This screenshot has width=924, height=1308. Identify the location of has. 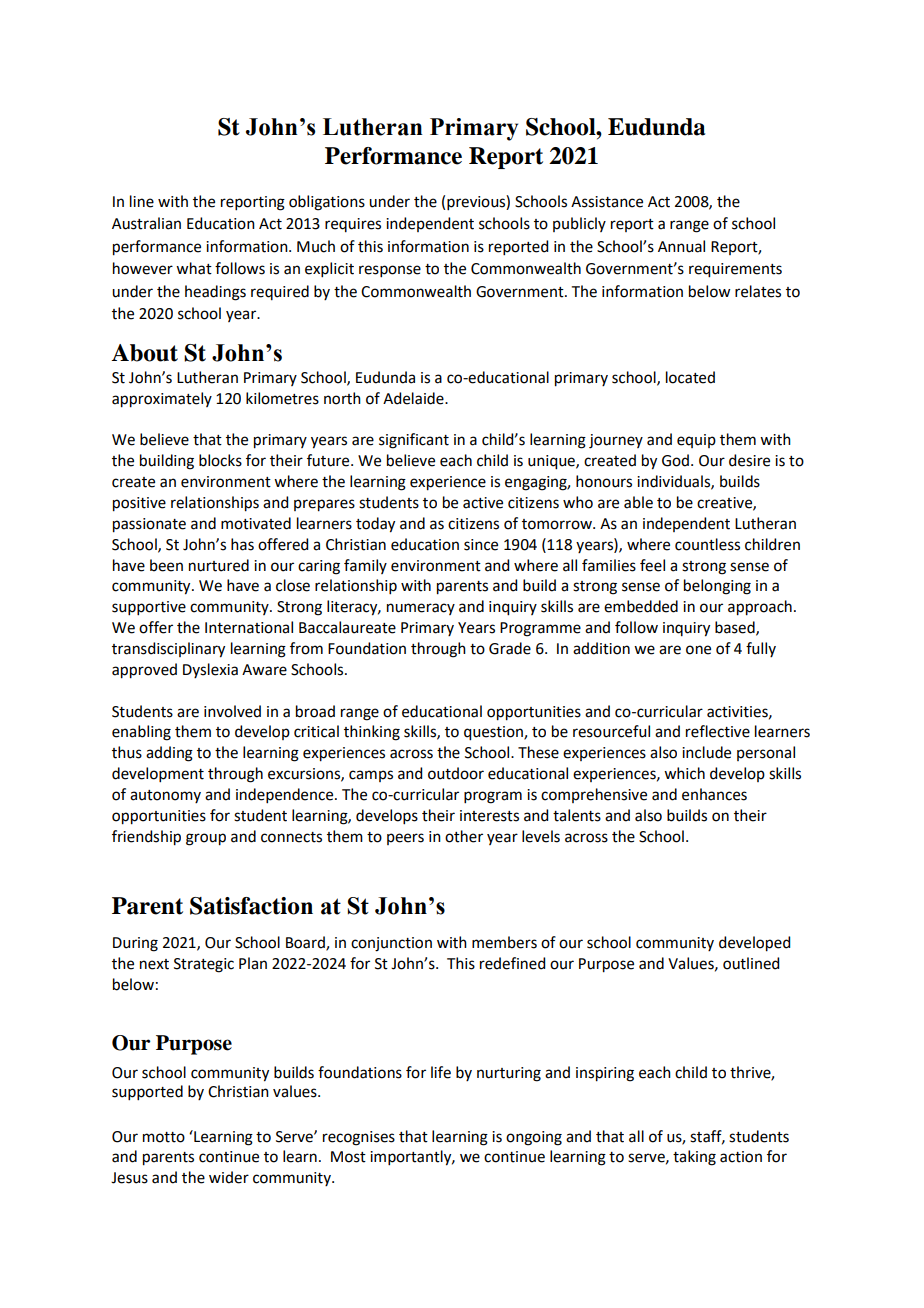
(242, 544).
